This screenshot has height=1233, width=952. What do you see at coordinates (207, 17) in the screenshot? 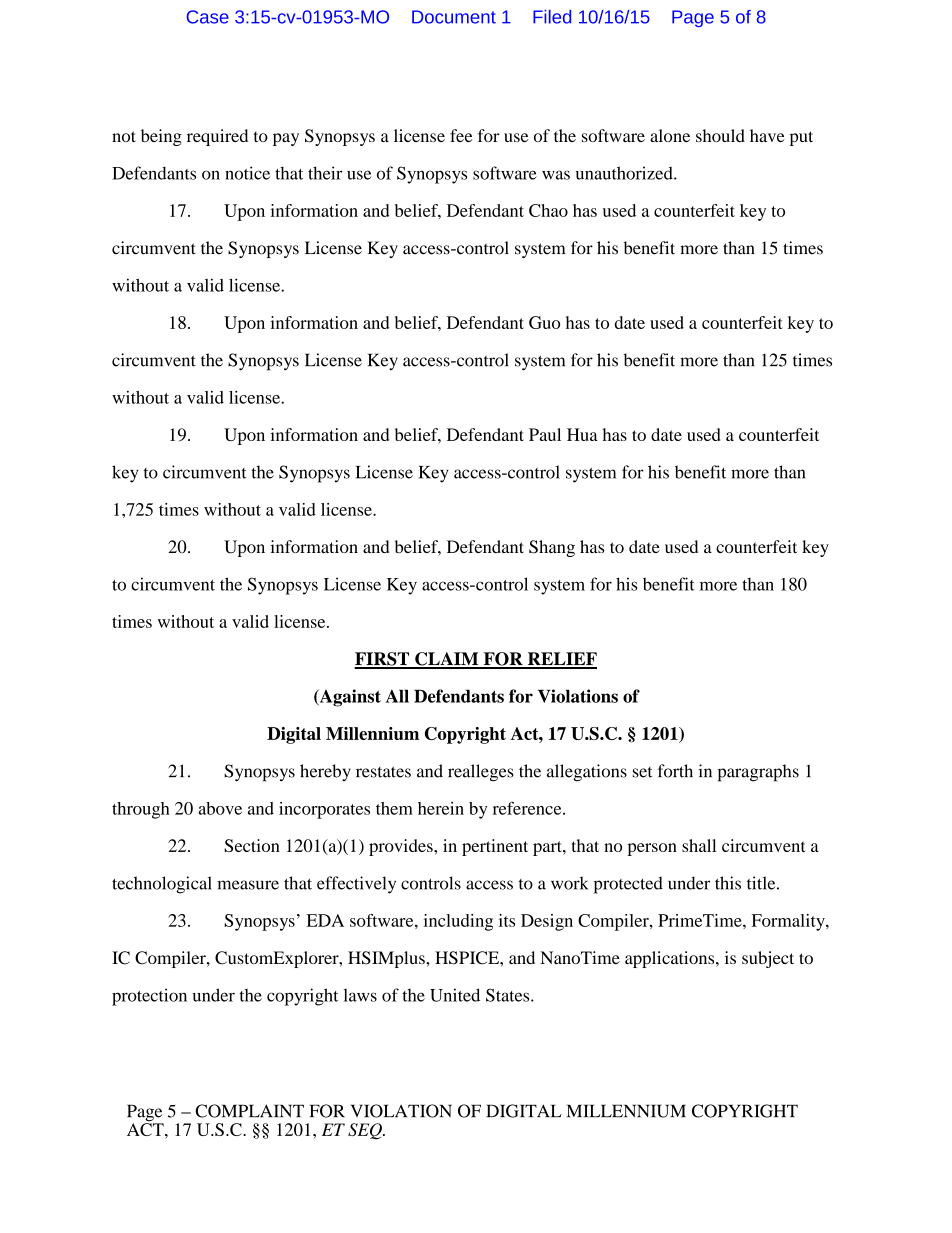
I see `Case` at bounding box center [207, 17].
